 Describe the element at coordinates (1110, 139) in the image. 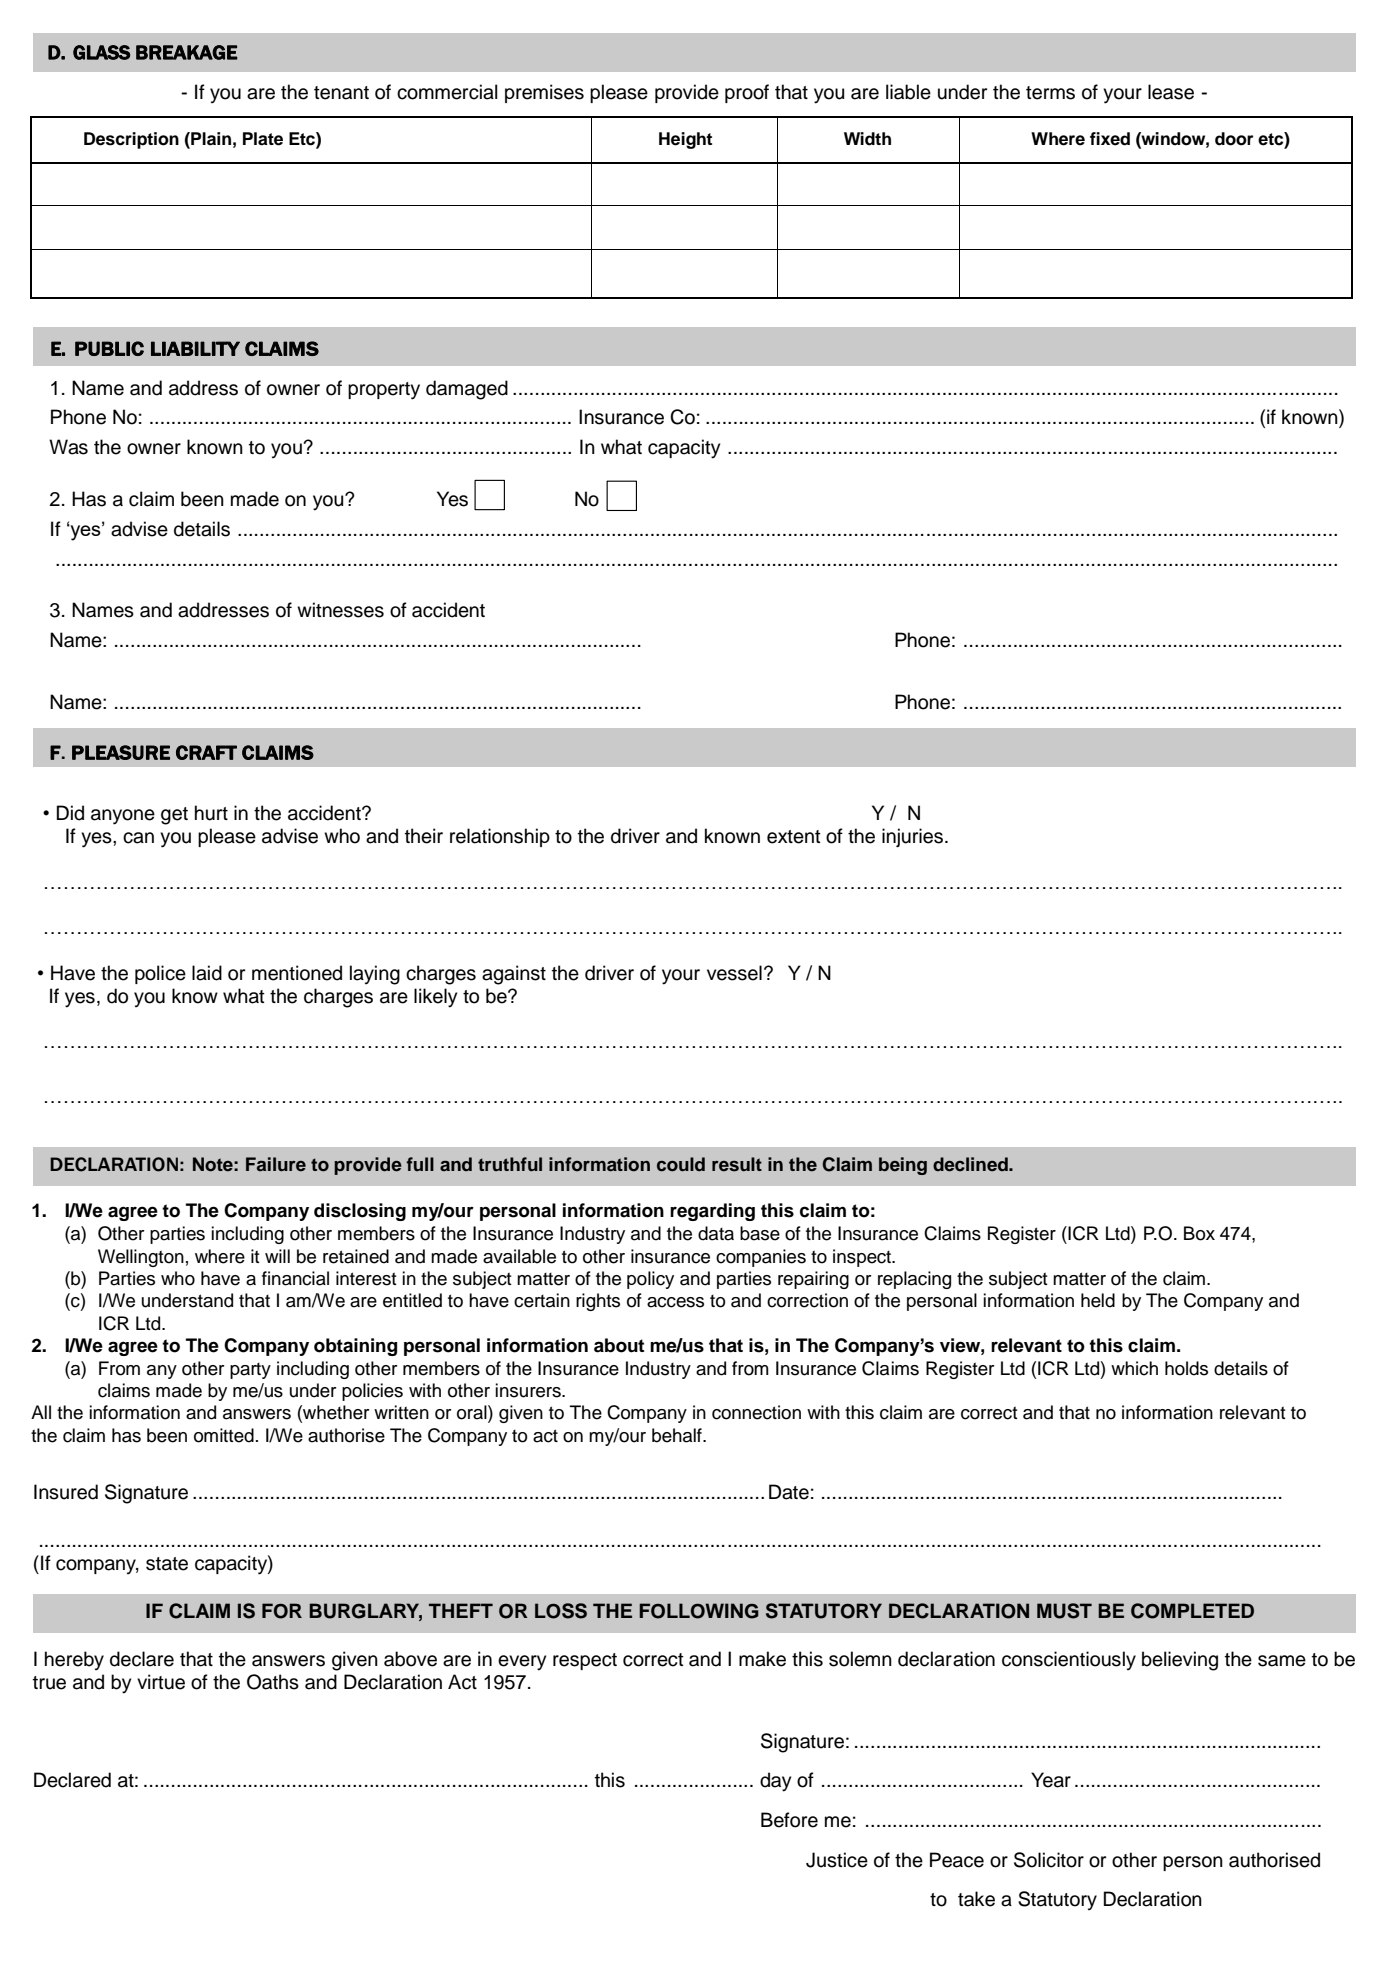

I see `fixed` at that location.
